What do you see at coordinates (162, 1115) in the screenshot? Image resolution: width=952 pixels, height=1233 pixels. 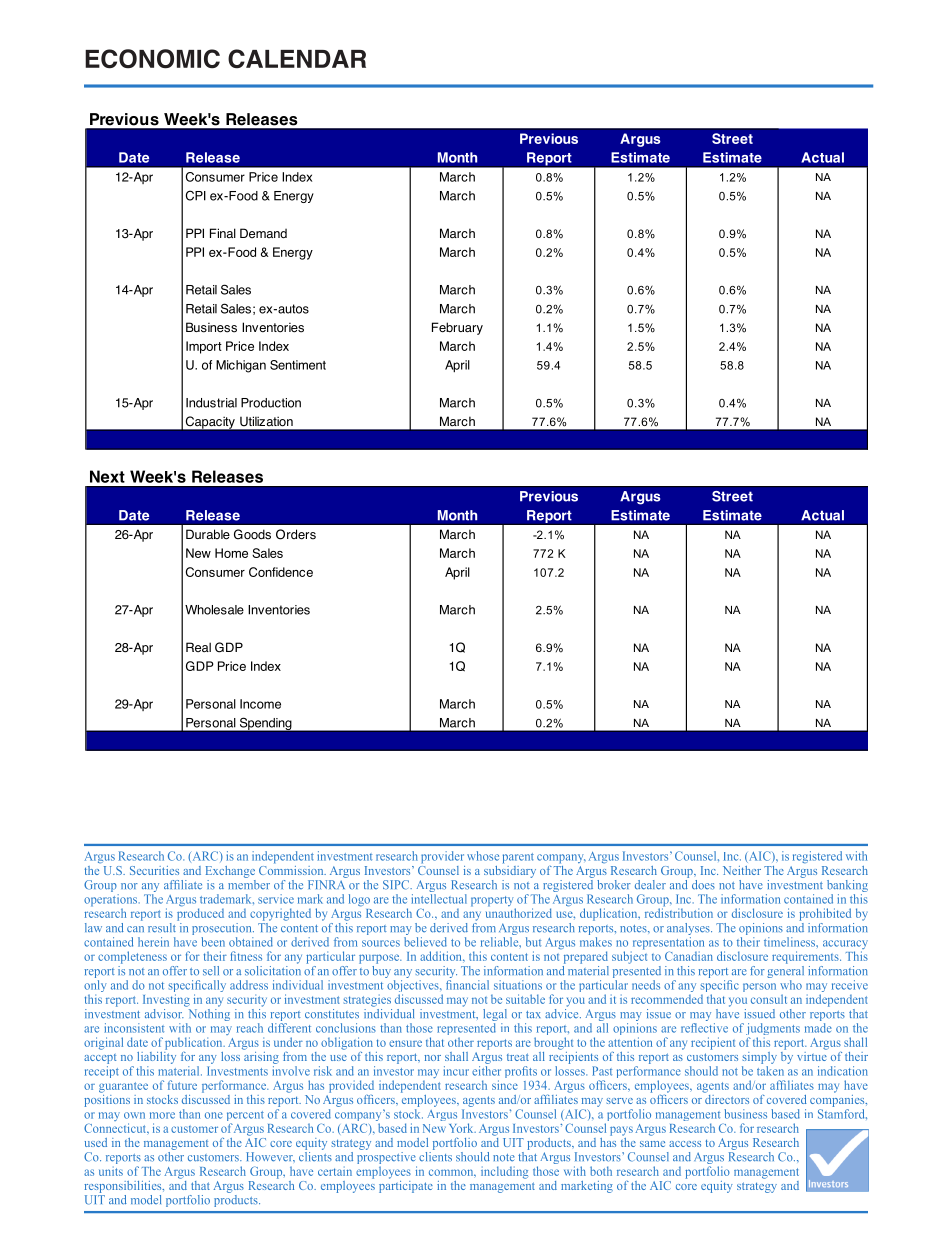 I see `more` at bounding box center [162, 1115].
